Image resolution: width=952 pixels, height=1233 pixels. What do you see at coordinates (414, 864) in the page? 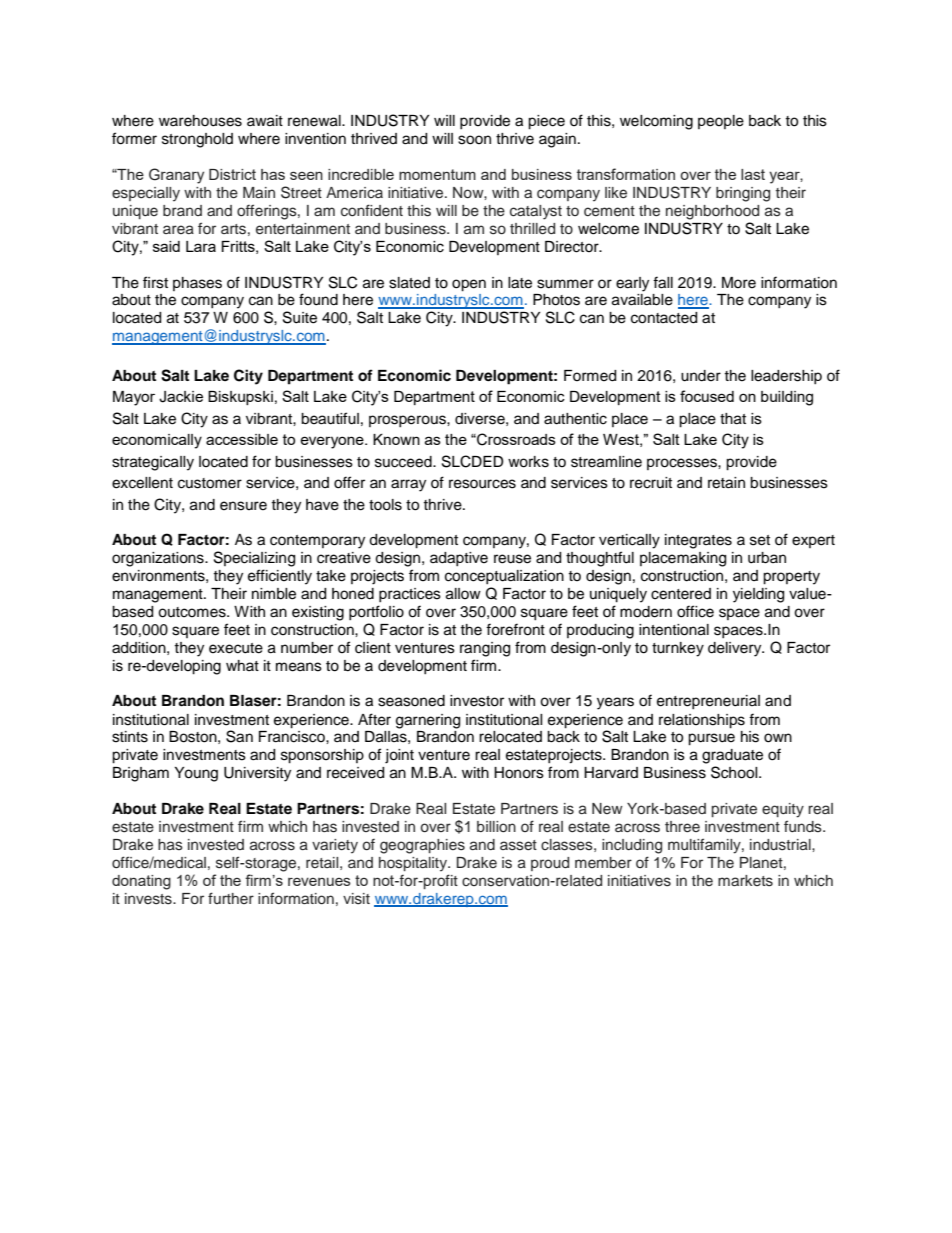
I see `hospitality` at bounding box center [414, 864].
